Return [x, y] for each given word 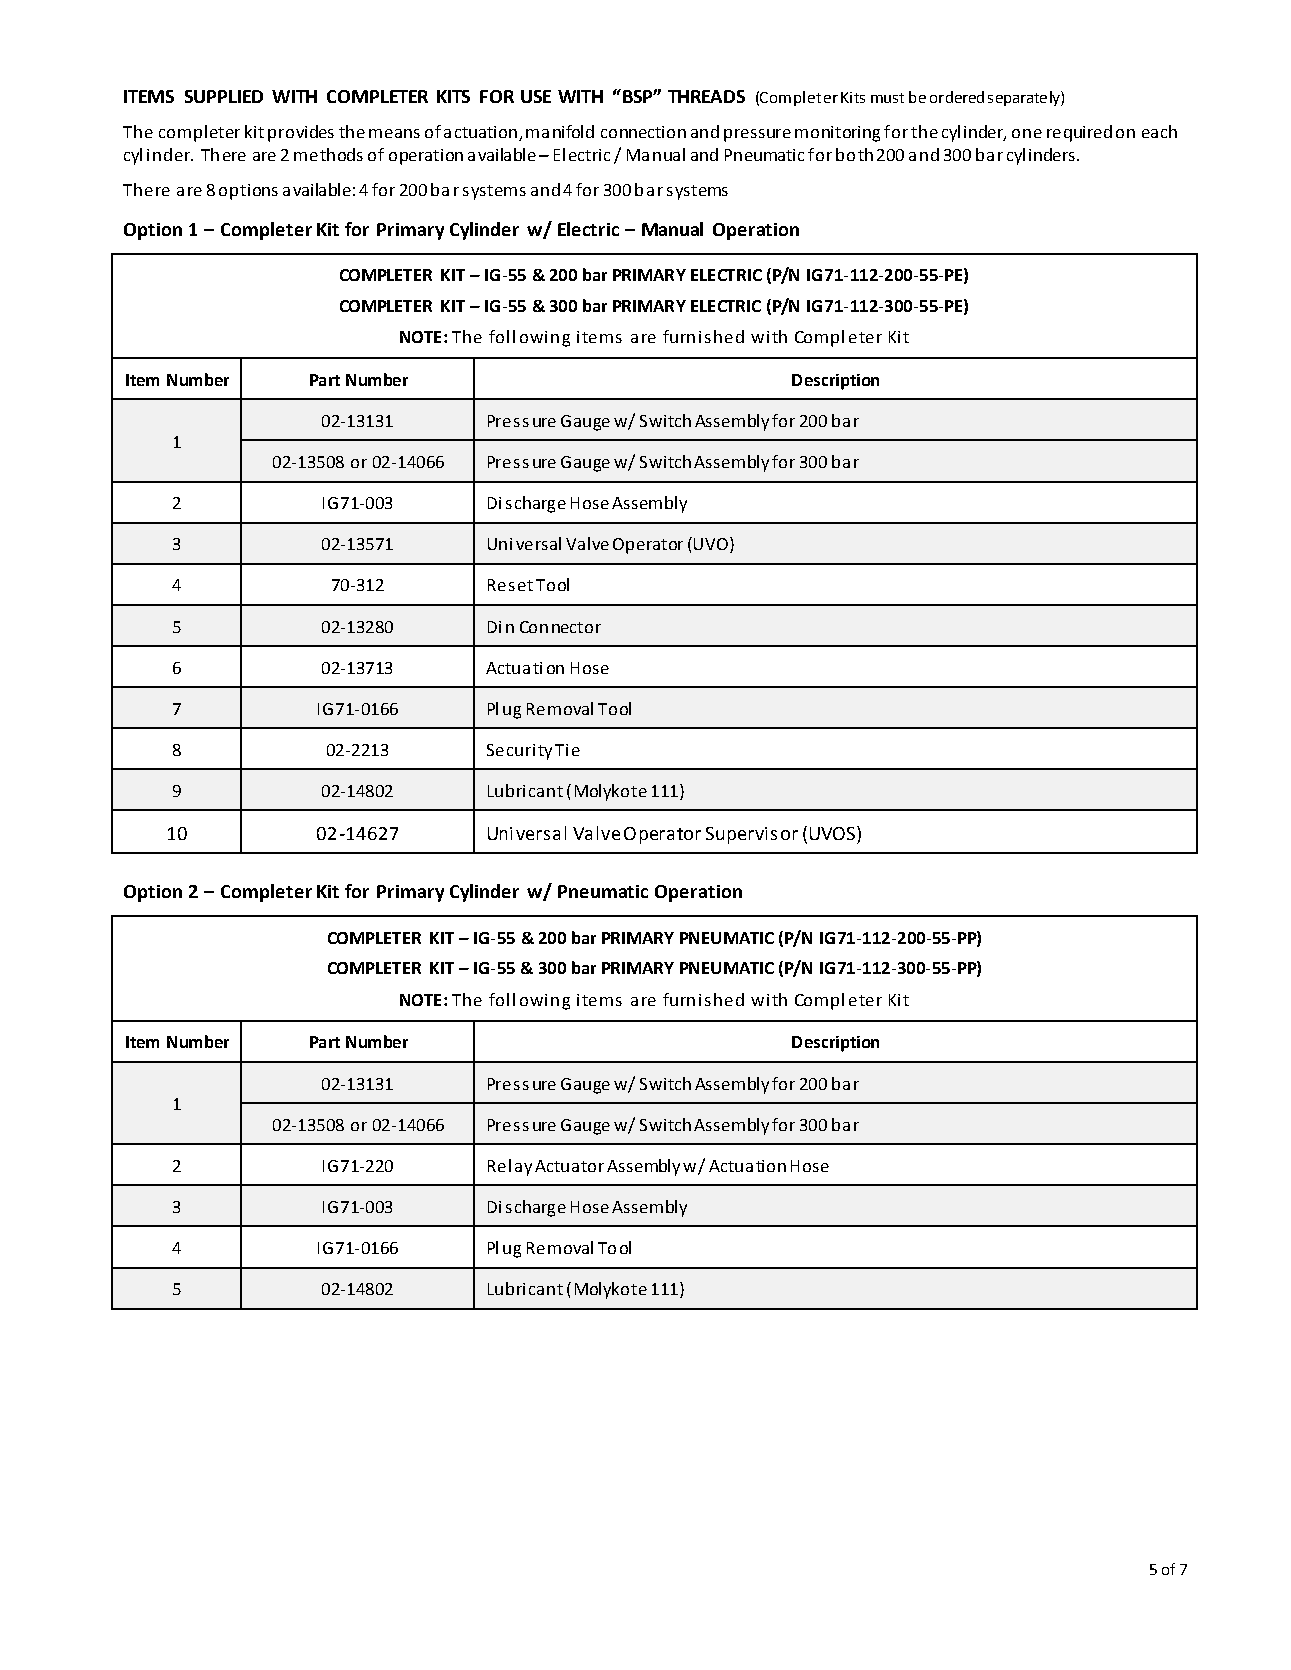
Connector [560, 627]
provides [301, 133]
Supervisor [752, 835]
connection [643, 132]
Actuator [569, 1166]
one [1027, 133]
